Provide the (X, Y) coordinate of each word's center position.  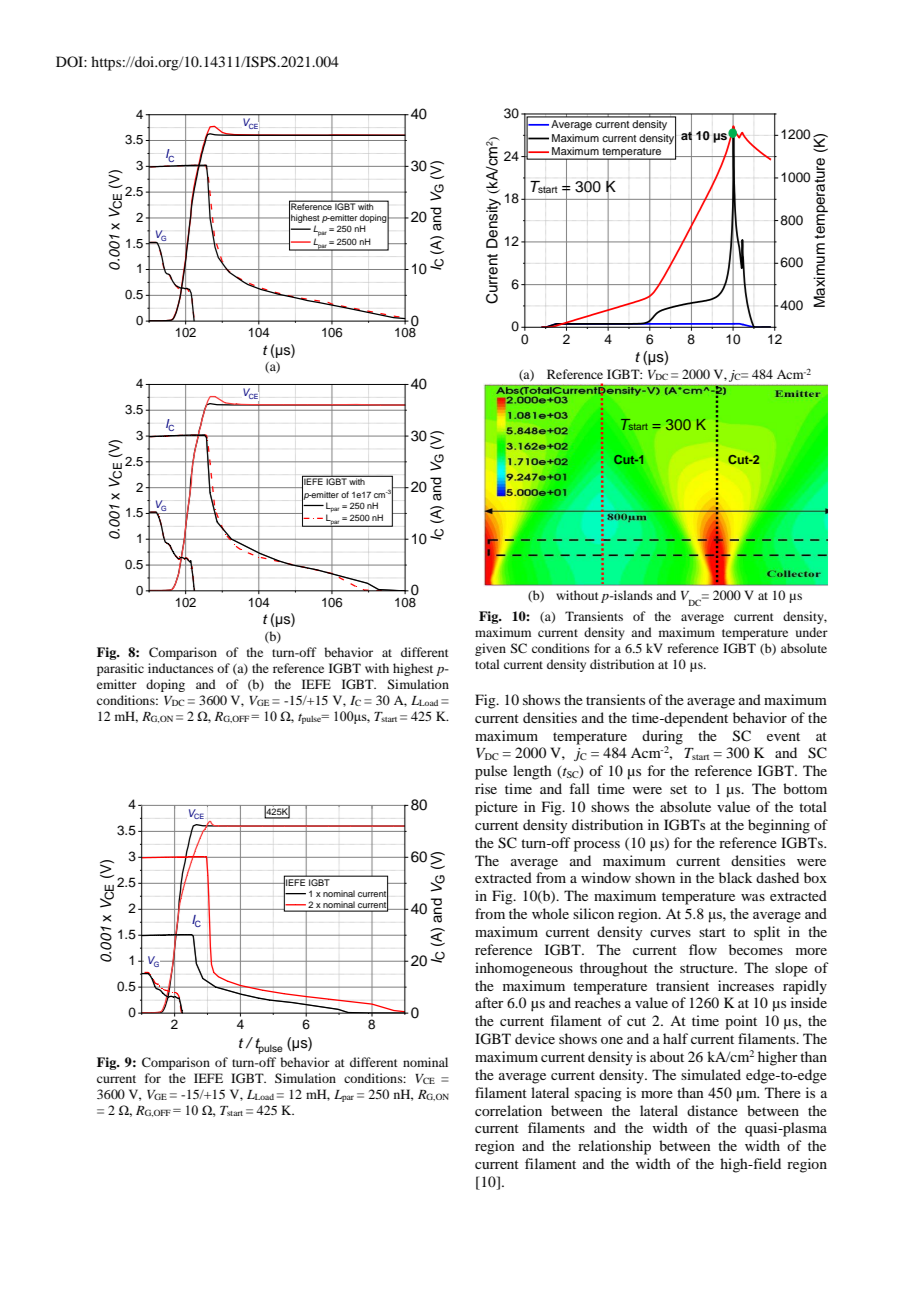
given (490, 649)
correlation (508, 1110)
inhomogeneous (524, 969)
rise (486, 788)
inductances (181, 668)
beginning (779, 826)
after (489, 1002)
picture (496, 808)
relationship (614, 1147)
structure (708, 968)
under (812, 632)
